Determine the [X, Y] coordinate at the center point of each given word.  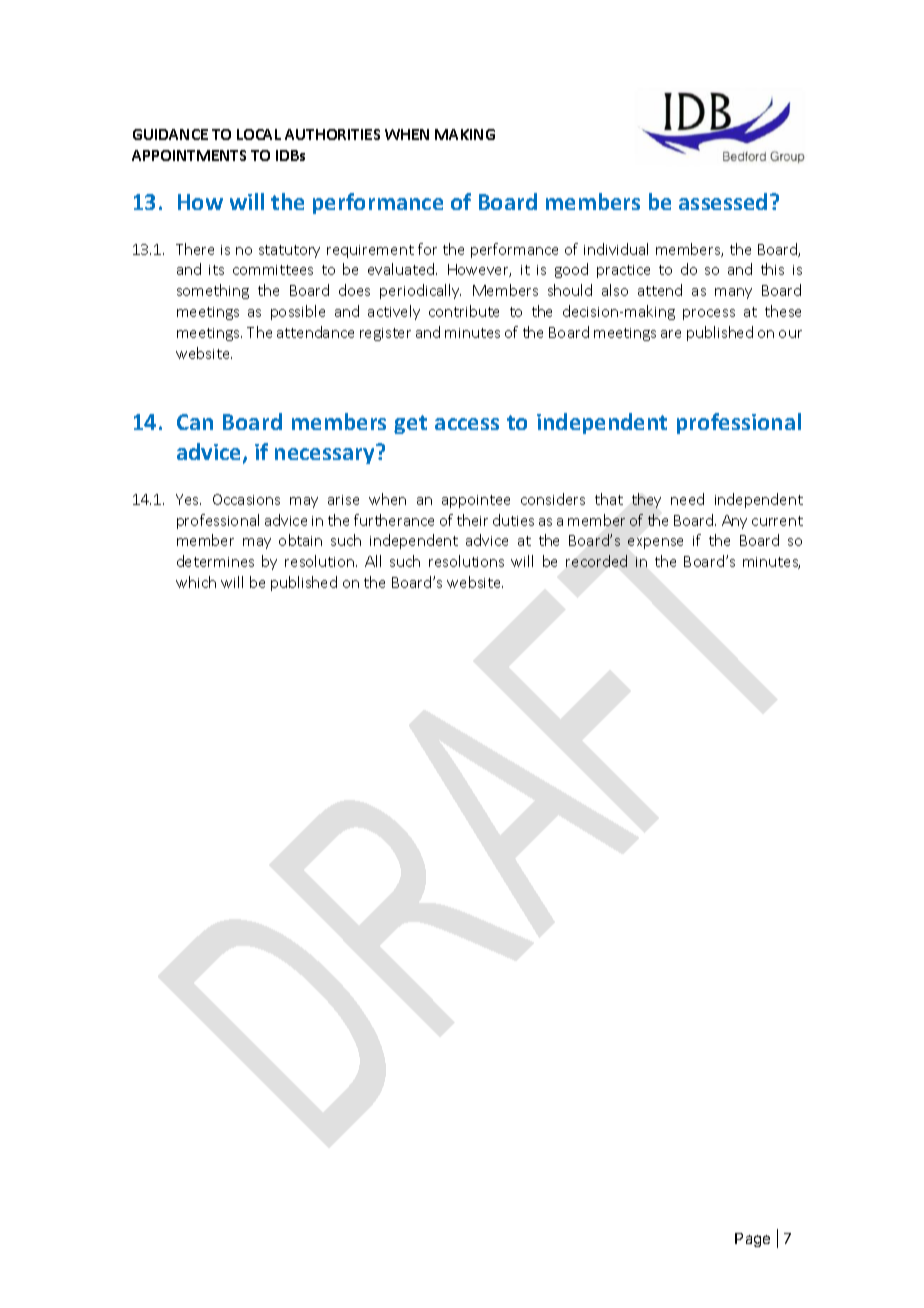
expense [655, 543]
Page [752, 1240]
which [196, 582]
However [479, 270]
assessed [723, 201]
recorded [596, 561]
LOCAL [259, 134]
